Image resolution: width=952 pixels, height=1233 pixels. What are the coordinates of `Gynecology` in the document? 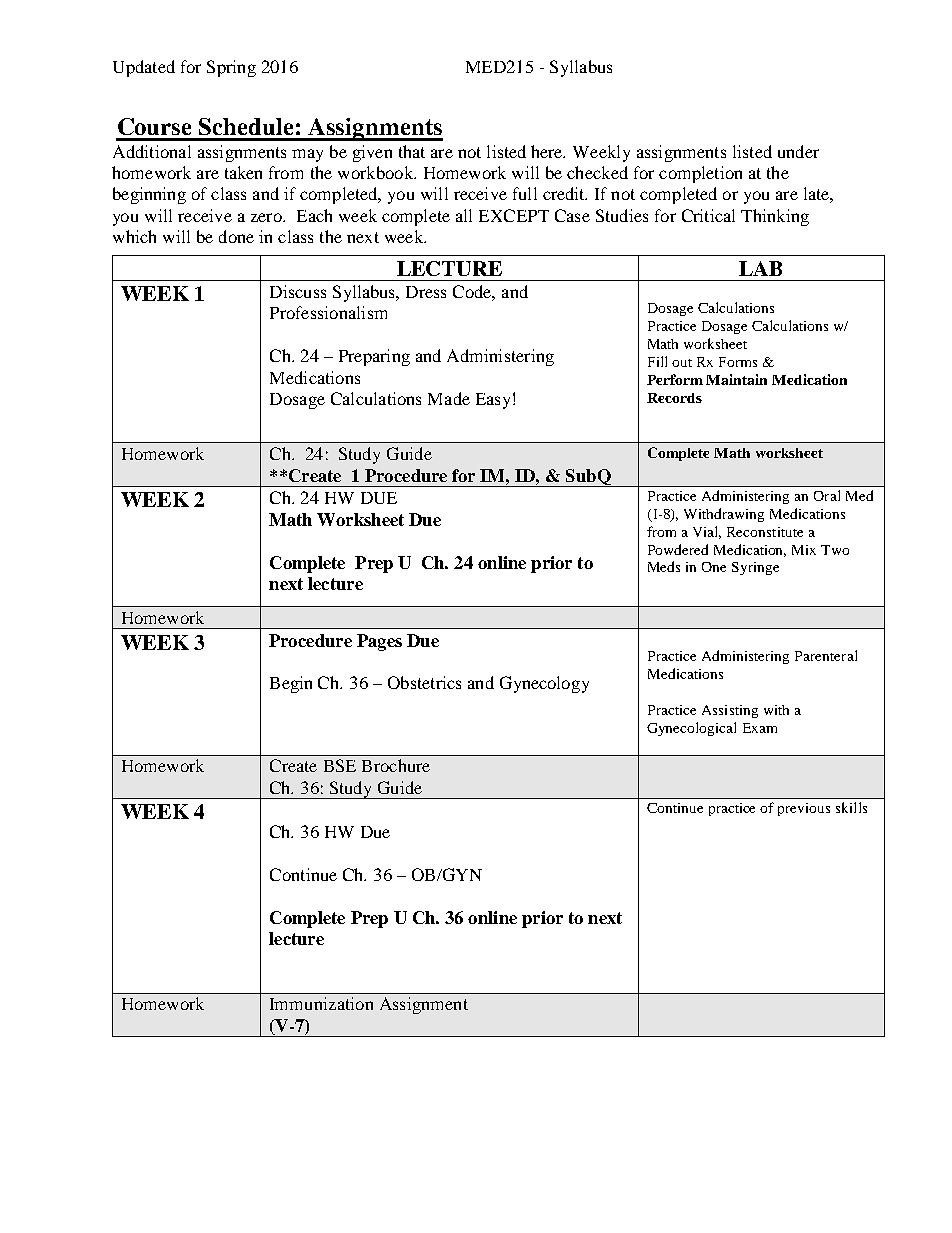 It's located at (544, 684).
